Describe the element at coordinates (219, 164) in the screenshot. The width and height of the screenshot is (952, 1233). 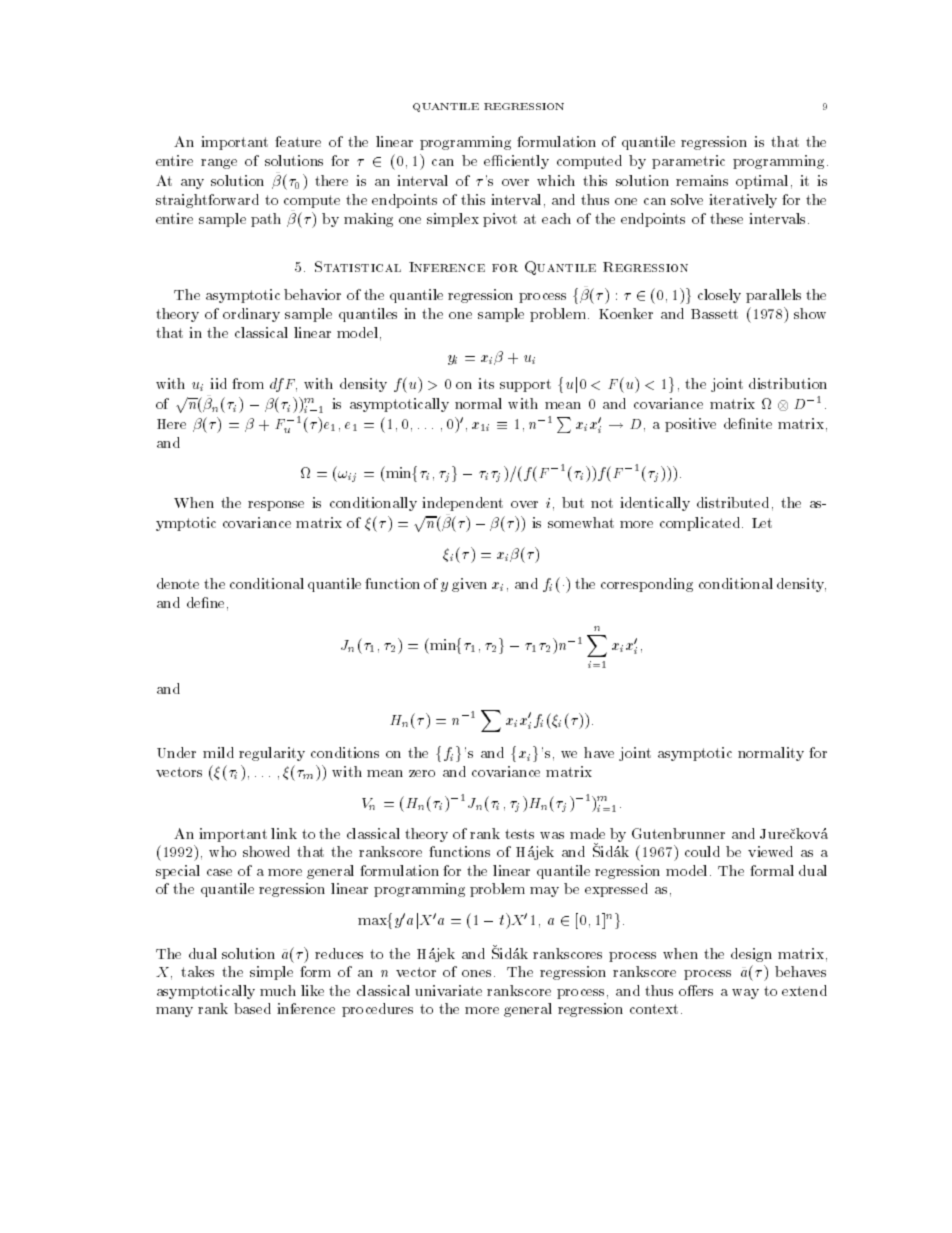
I see `range` at that location.
